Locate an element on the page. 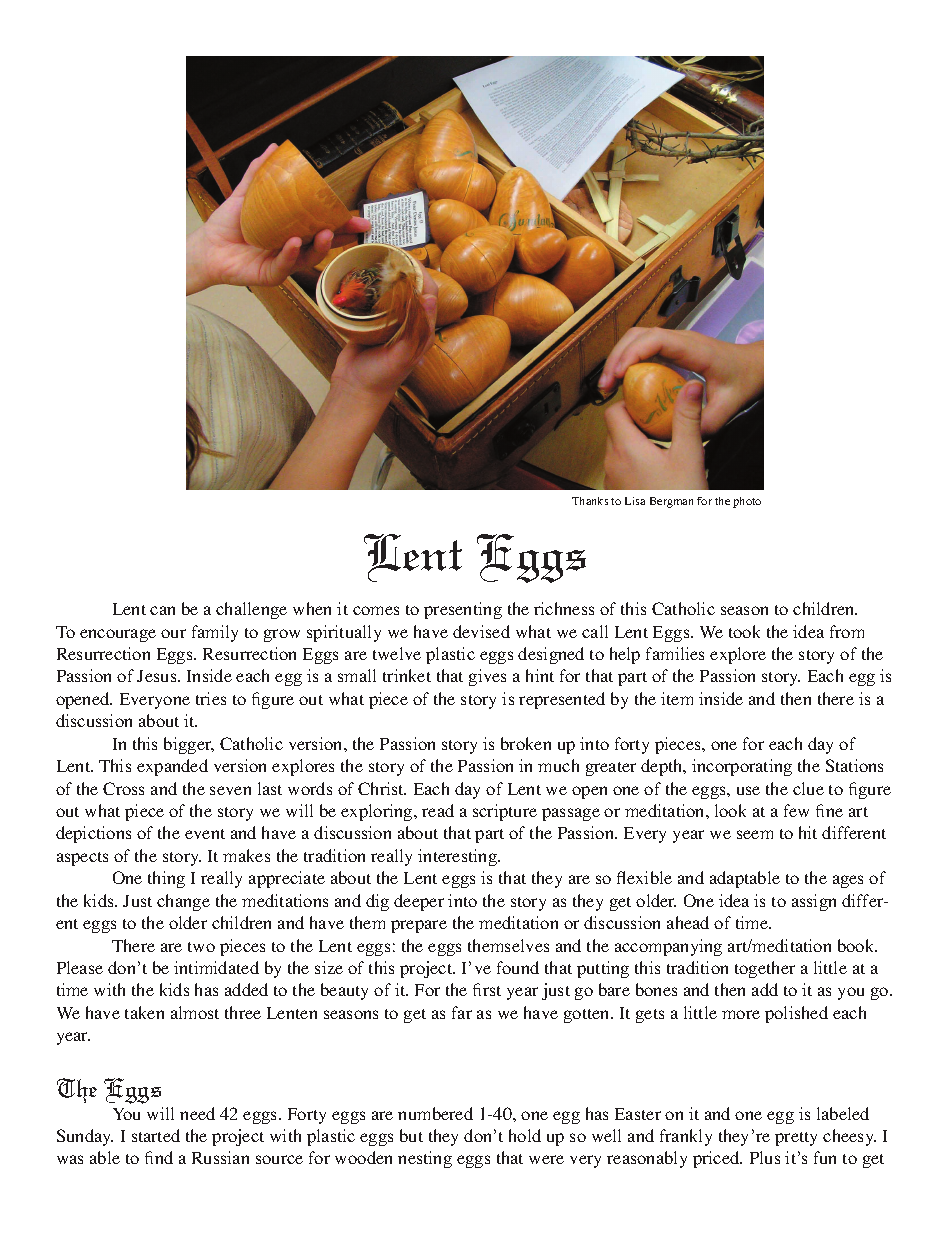 The width and height of the document is (952, 1233). Thanks is located at coordinates (590, 501).
